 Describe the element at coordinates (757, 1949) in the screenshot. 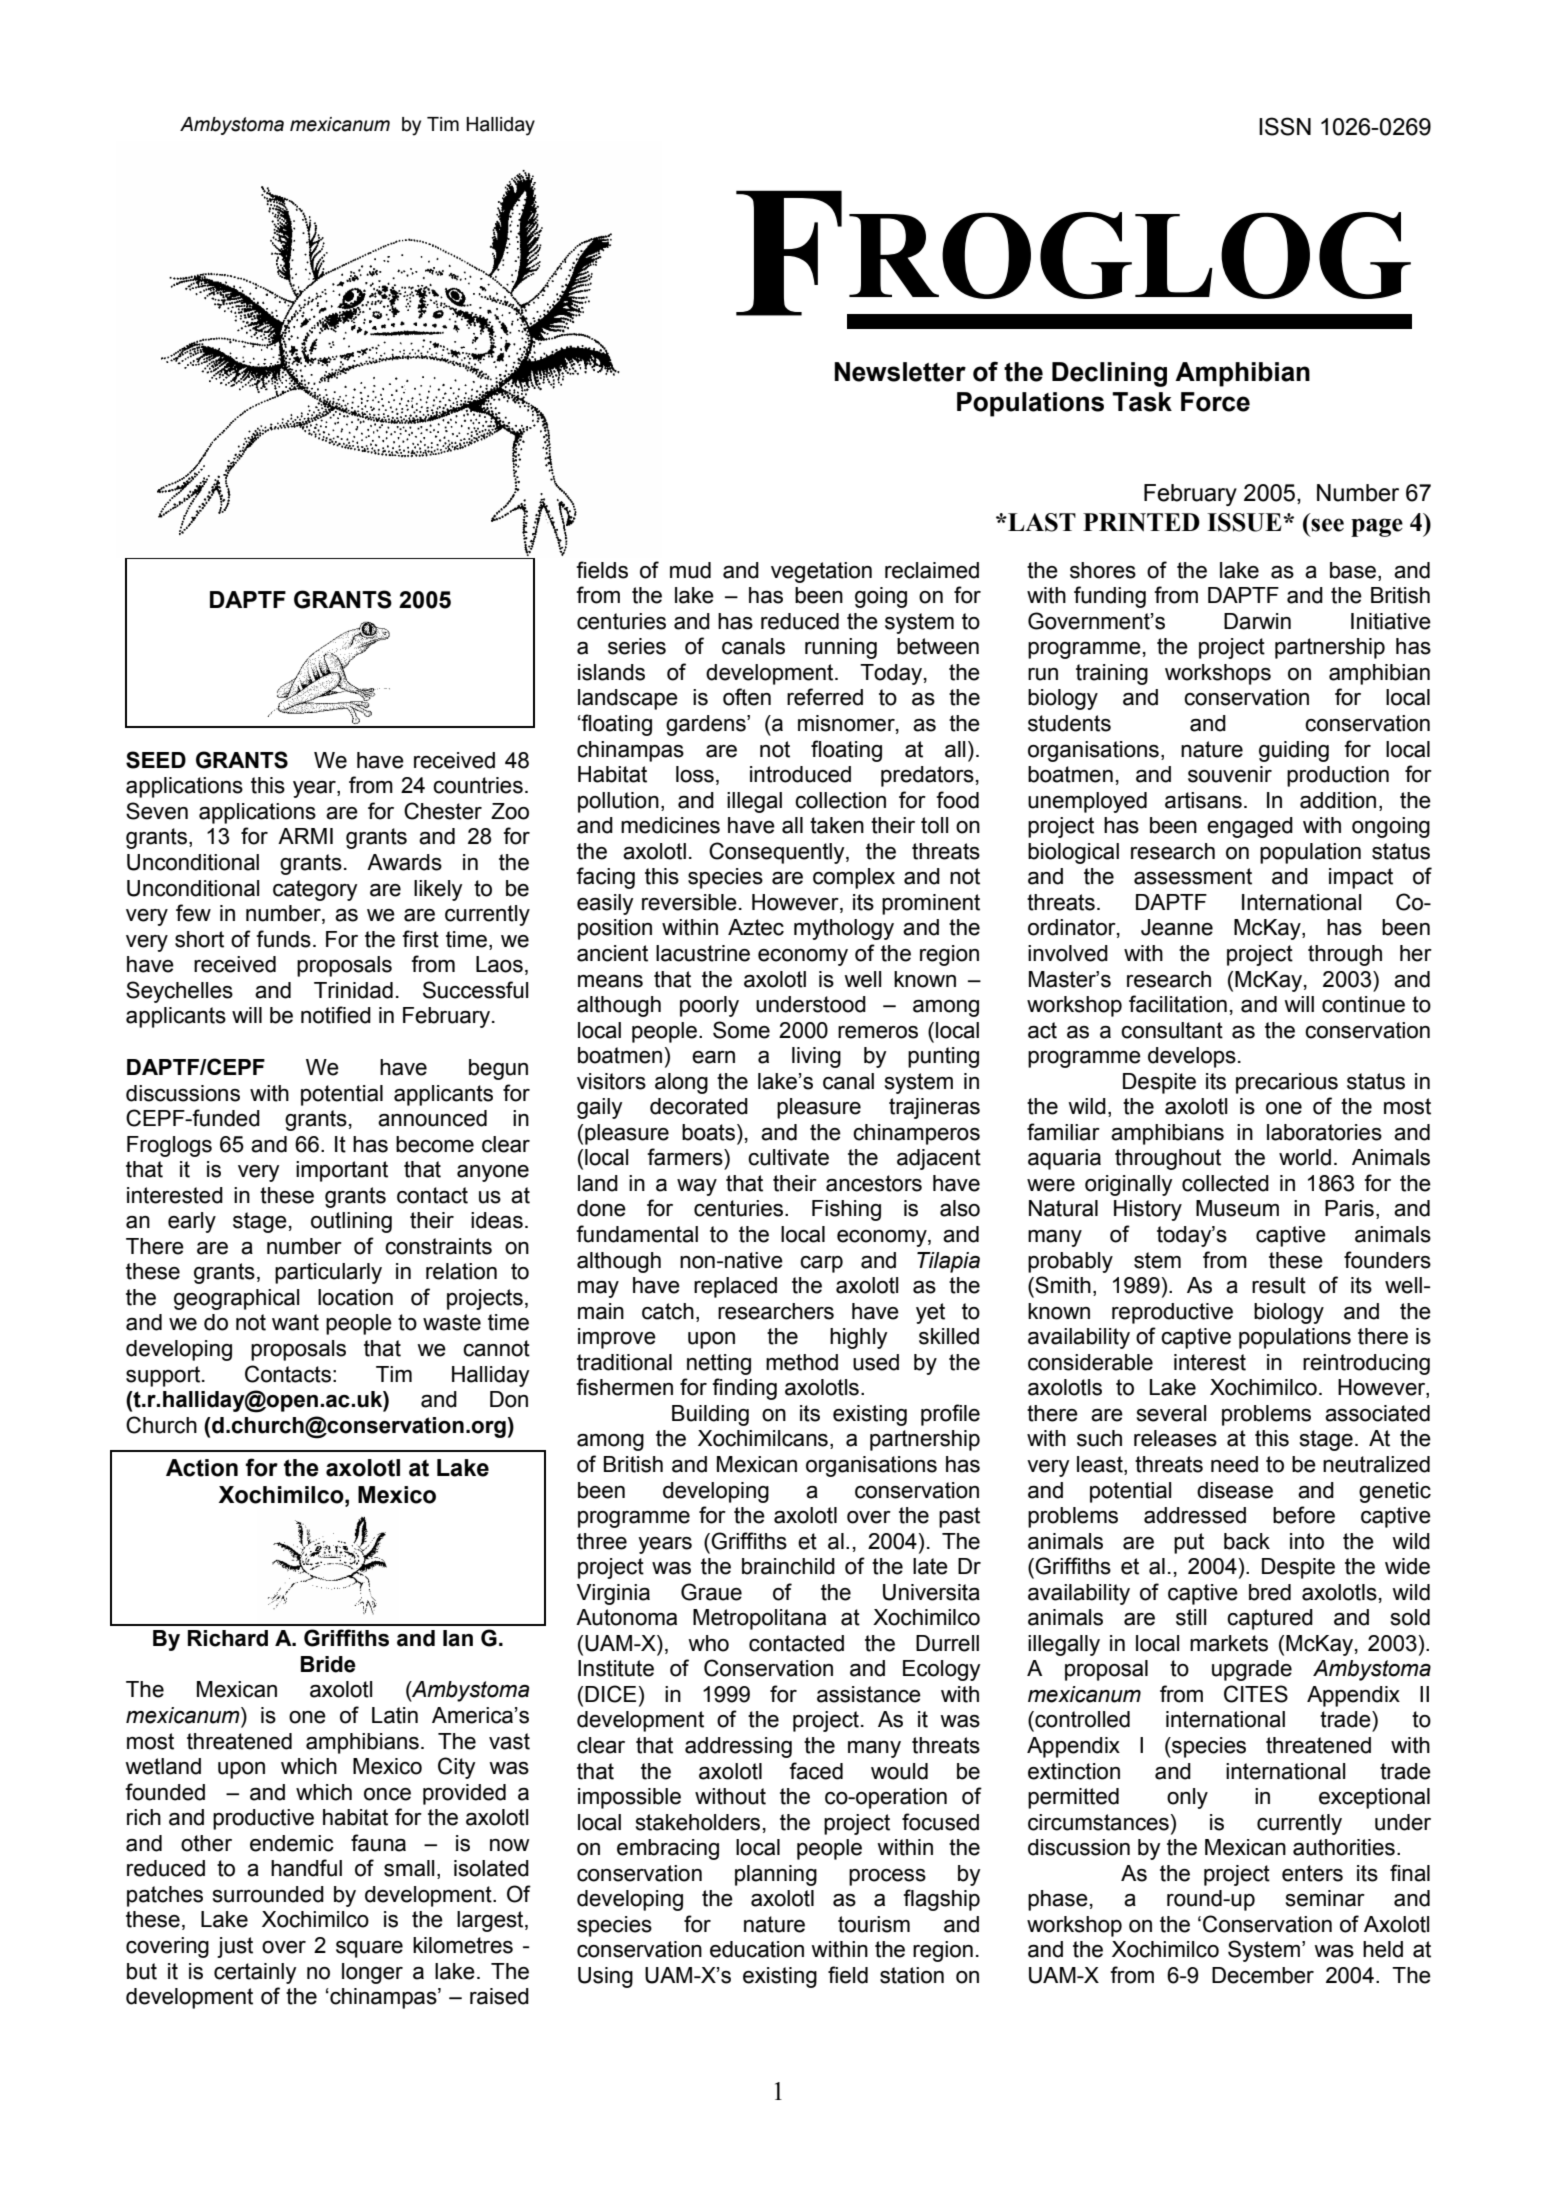

I see `education` at that location.
